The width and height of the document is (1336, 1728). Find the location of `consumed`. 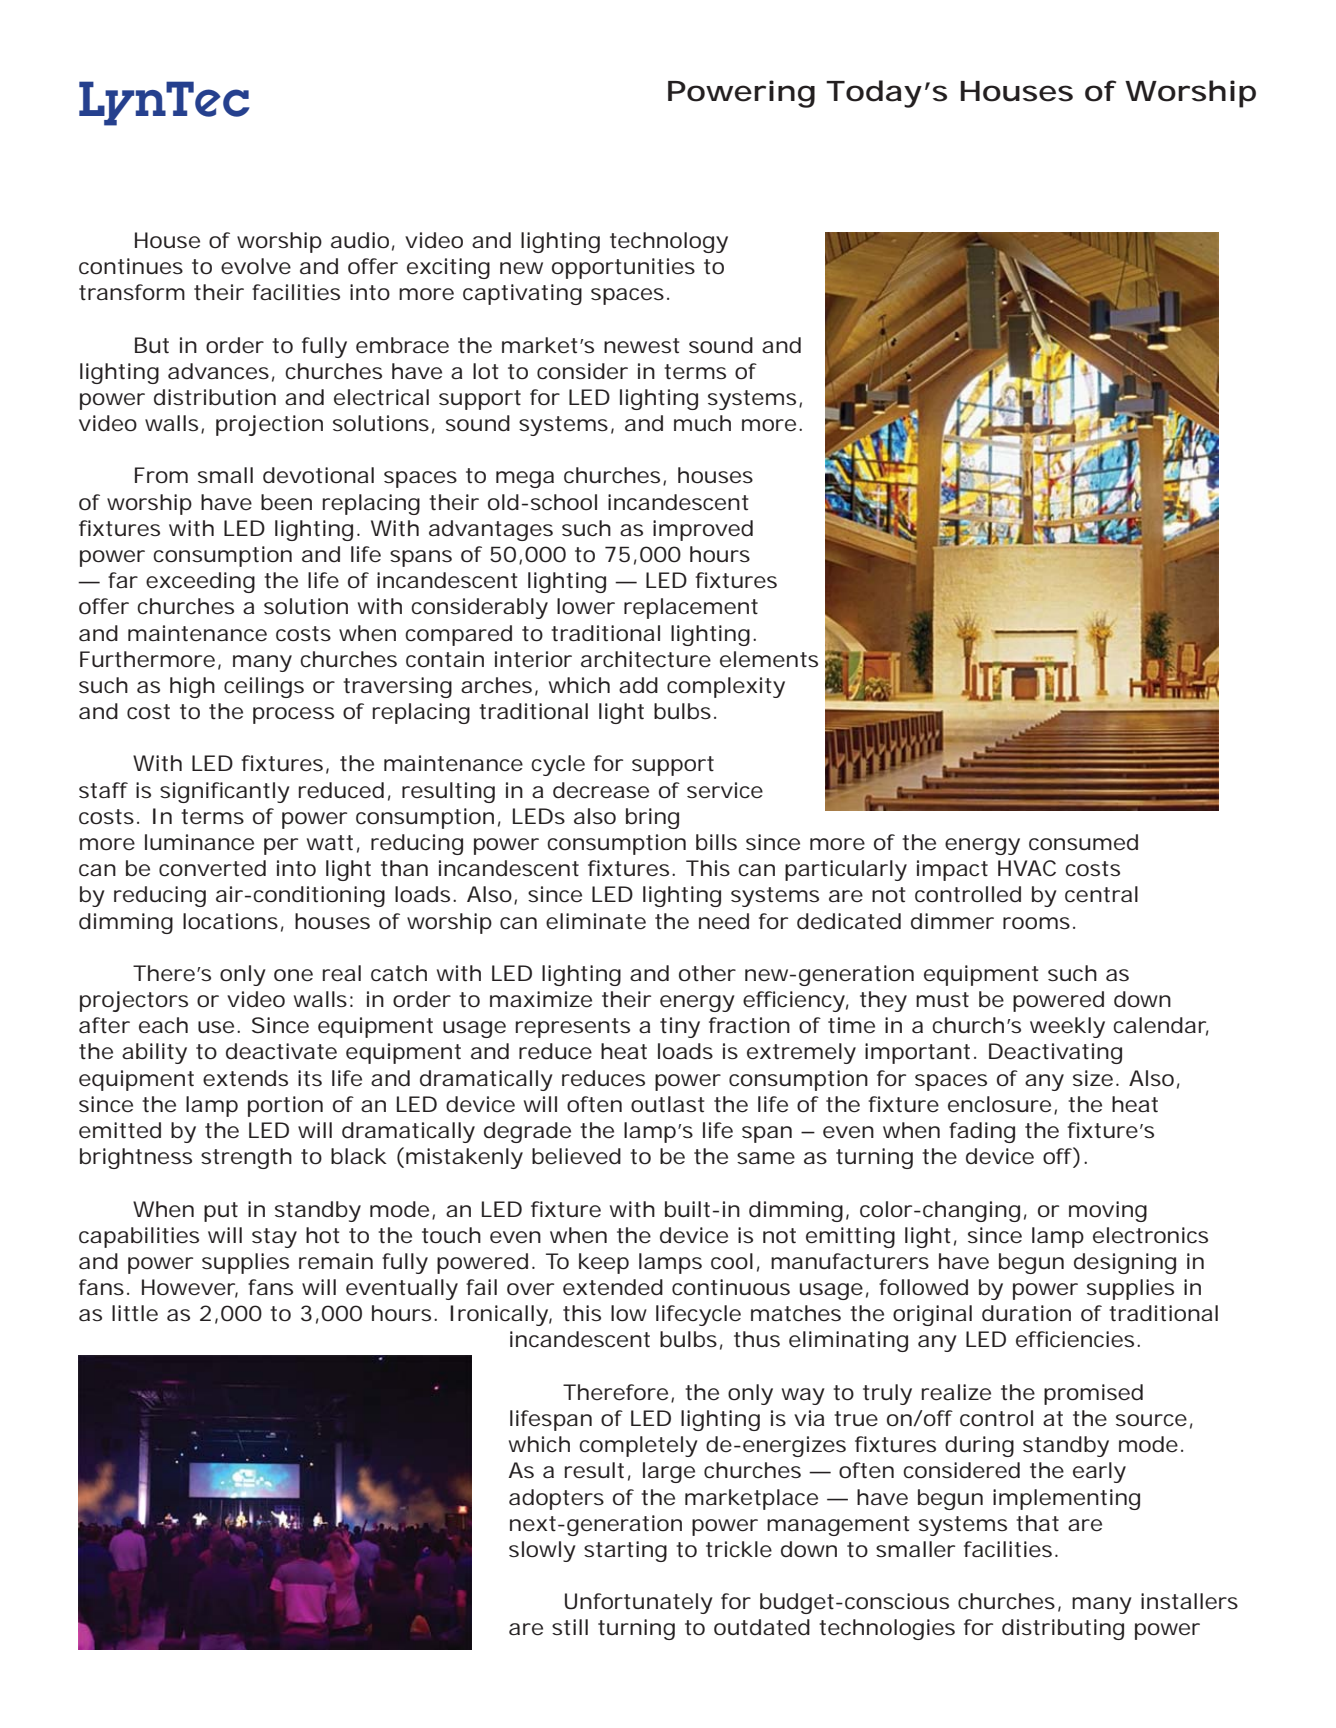

consumed is located at coordinates (1083, 842).
